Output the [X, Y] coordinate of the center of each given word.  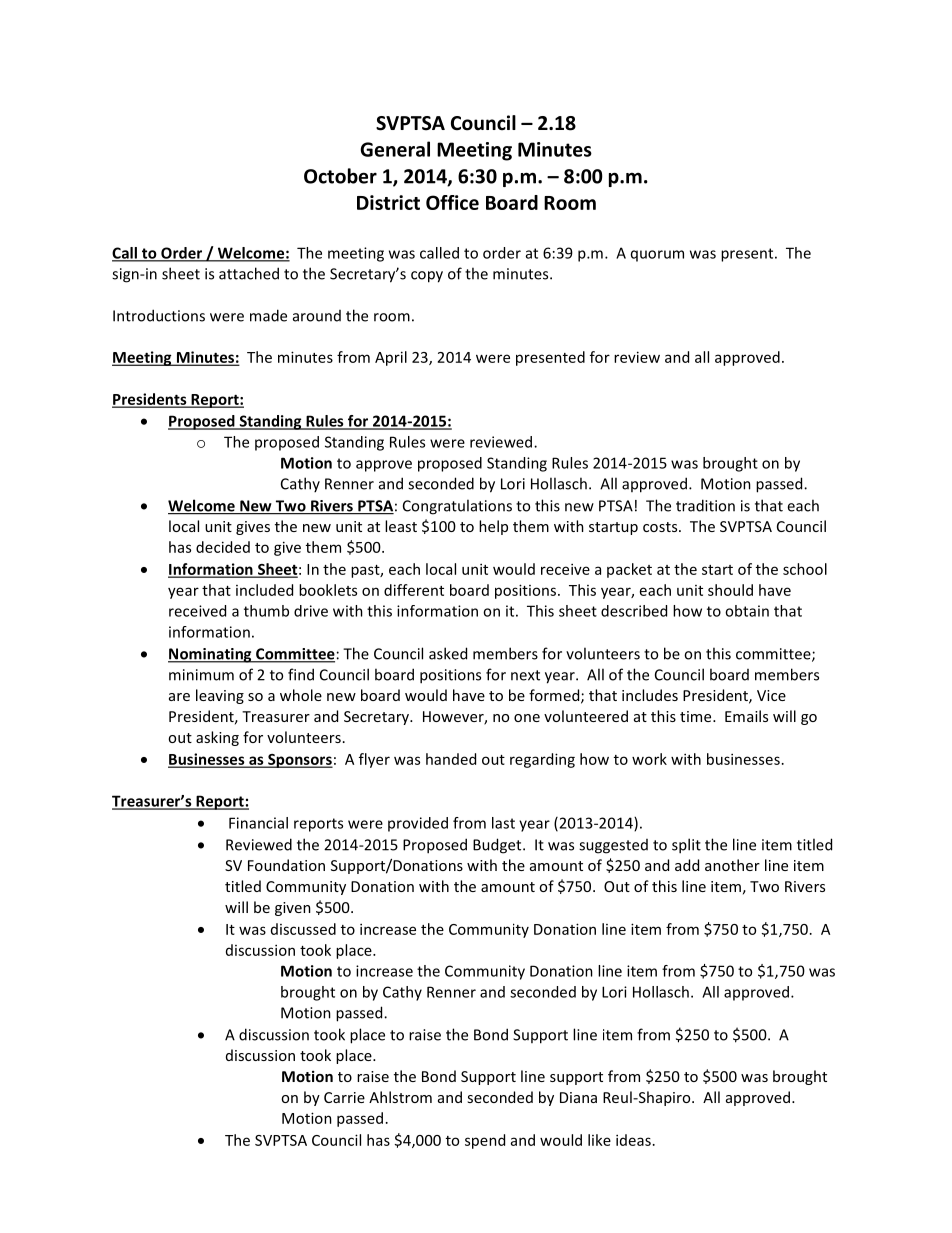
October [340, 176]
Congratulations [457, 507]
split [686, 846]
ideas [633, 1140]
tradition [705, 505]
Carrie [344, 1097]
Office [452, 202]
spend [485, 1141]
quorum [657, 256]
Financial [258, 823]
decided [223, 547]
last [503, 823]
